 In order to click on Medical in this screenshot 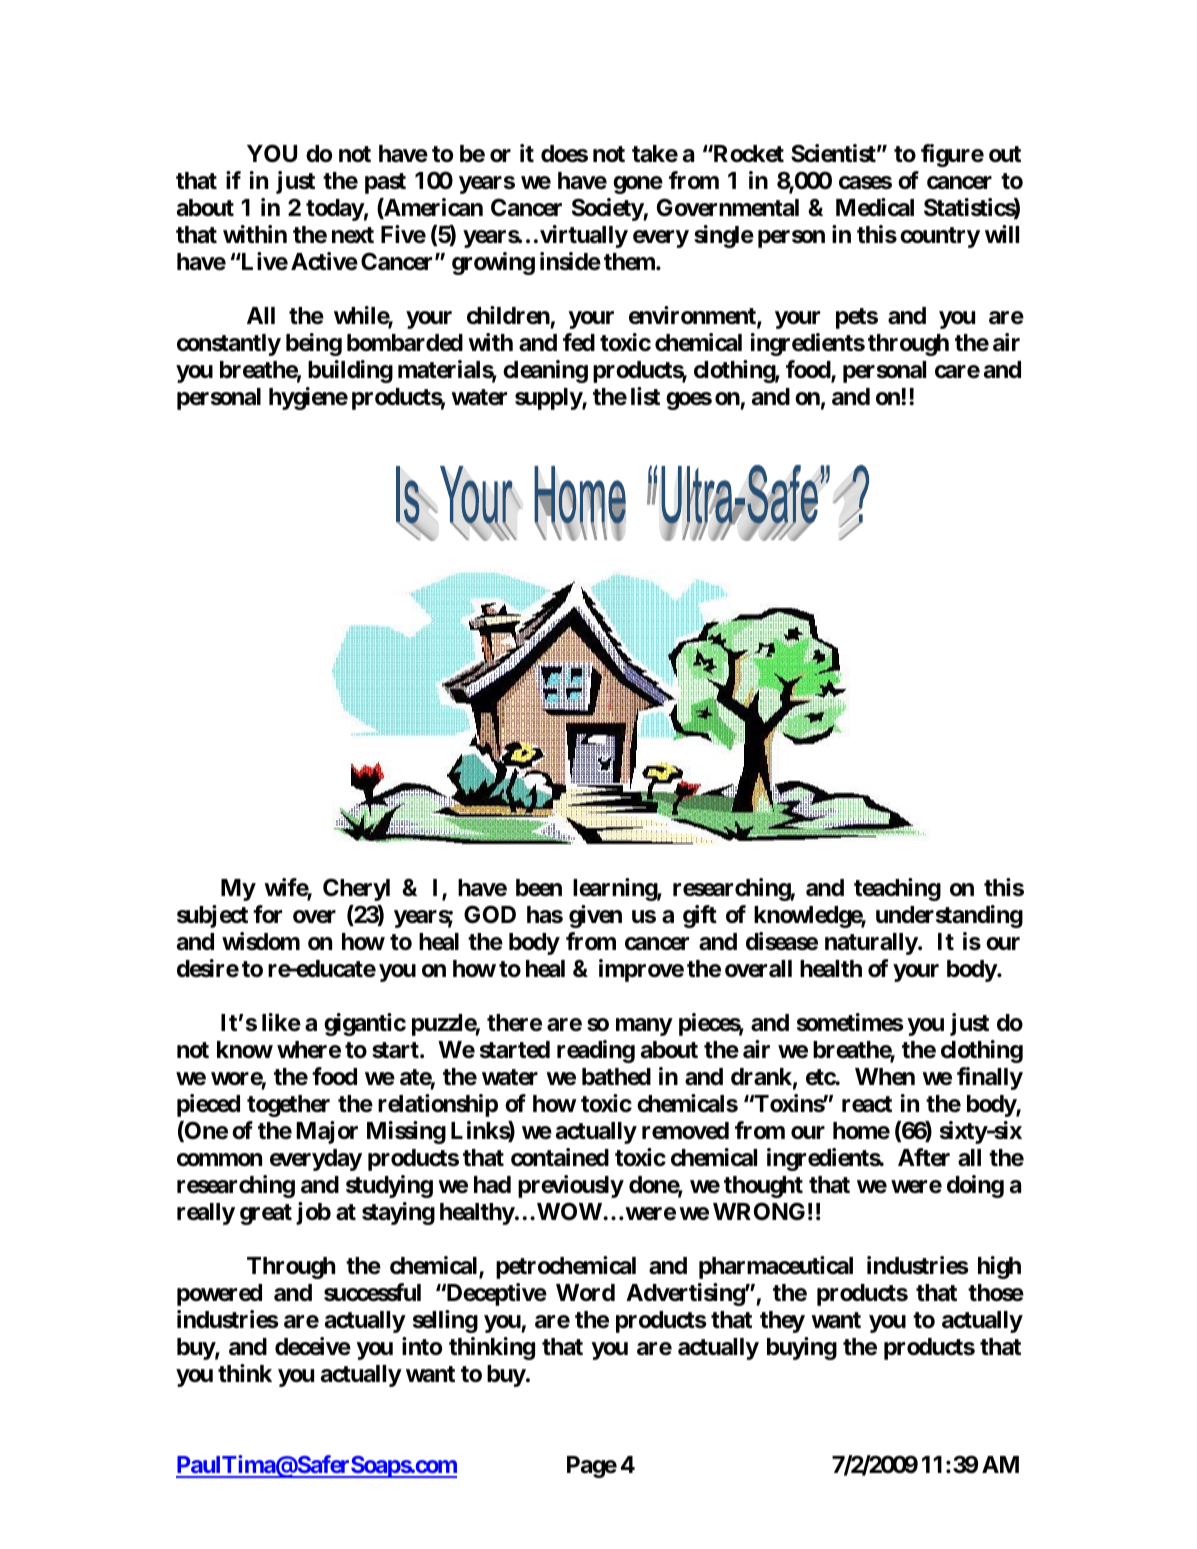, I will do `click(875, 207)`.
